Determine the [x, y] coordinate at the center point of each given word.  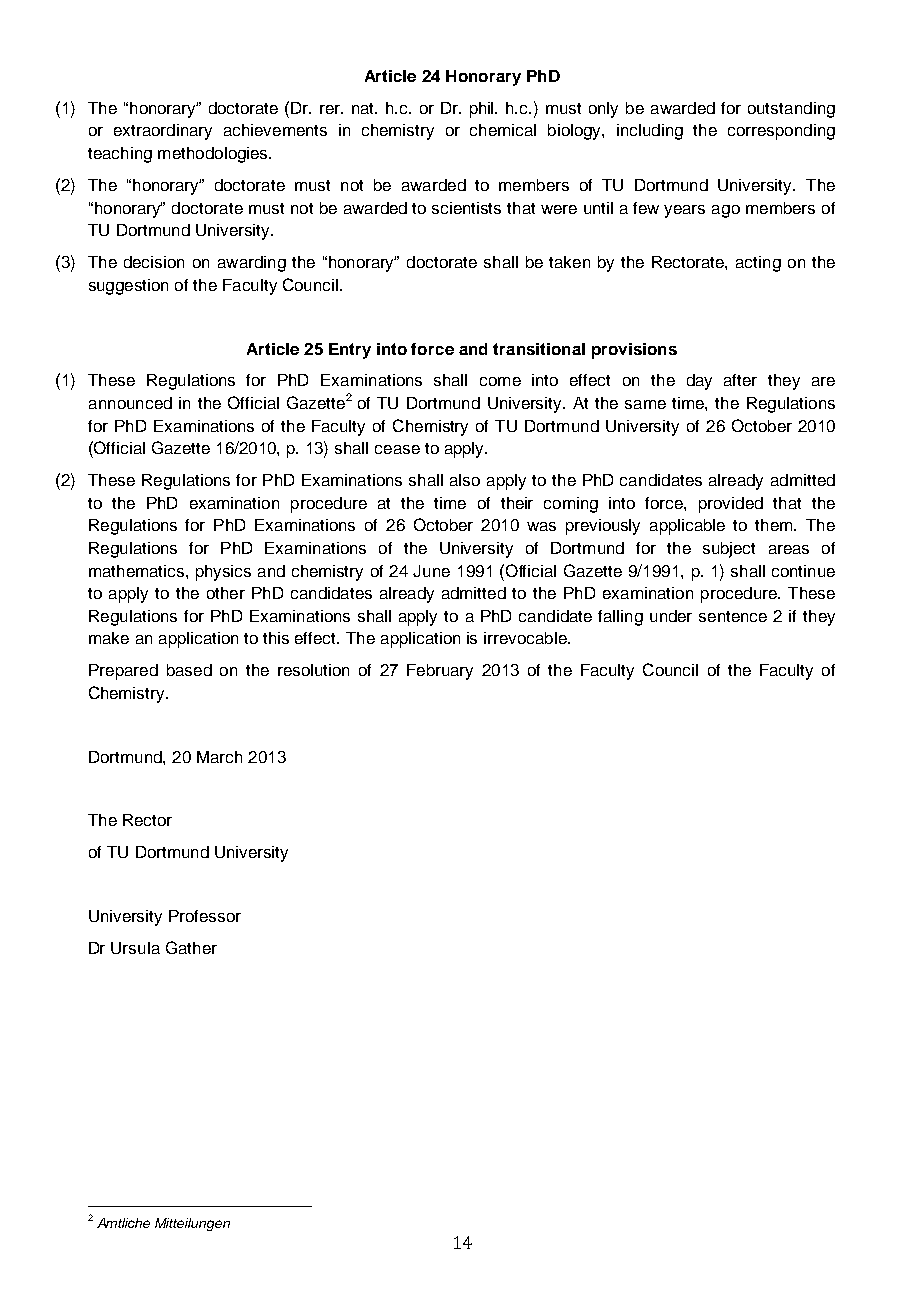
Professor [205, 916]
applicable [687, 527]
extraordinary [163, 132]
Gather [191, 947]
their [517, 503]
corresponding [781, 132]
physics [223, 573]
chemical [503, 130]
